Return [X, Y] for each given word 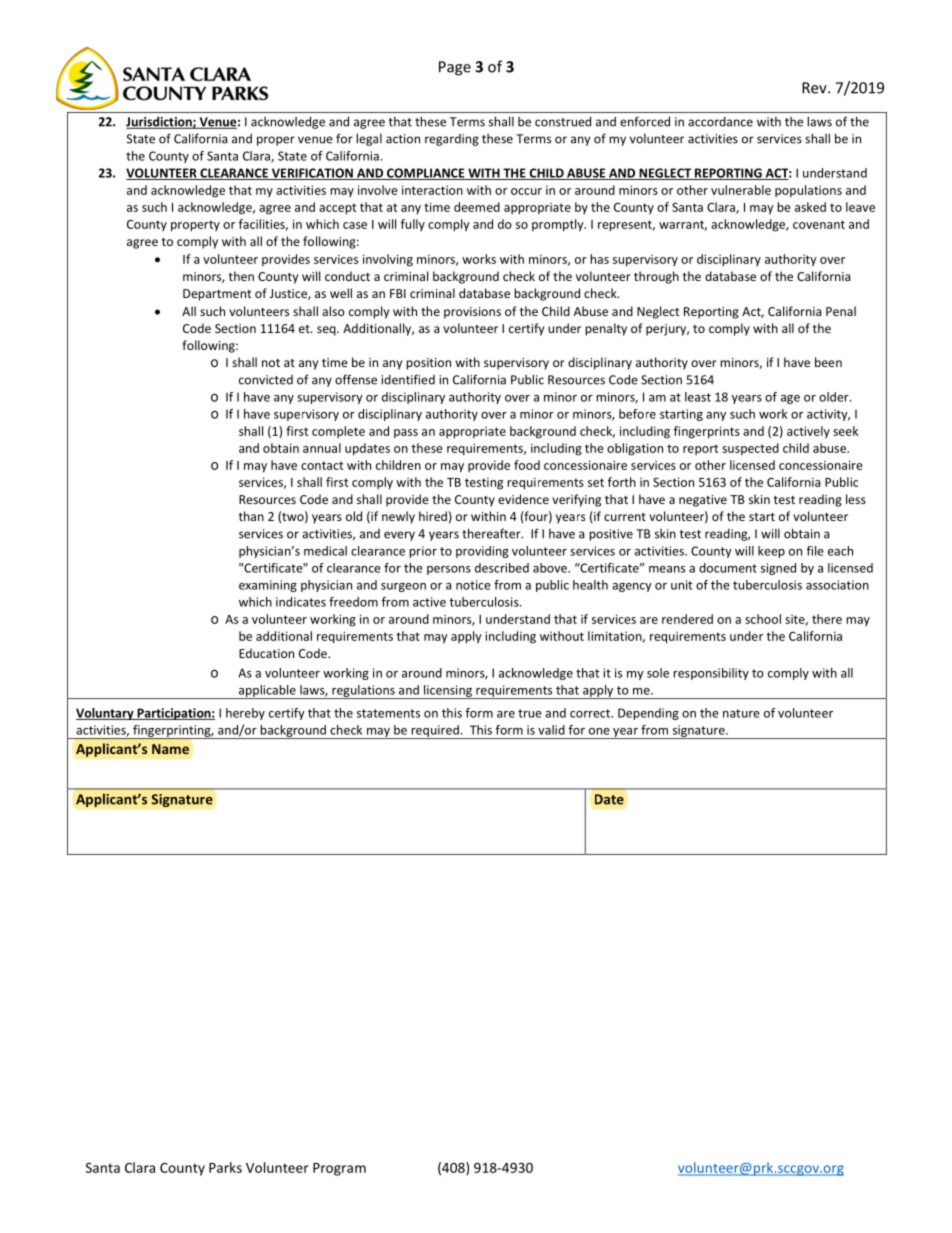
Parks [225, 1167]
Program [339, 1169]
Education [266, 653]
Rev [815, 88]
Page [455, 68]
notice [473, 585]
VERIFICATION [312, 174]
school [763, 619]
